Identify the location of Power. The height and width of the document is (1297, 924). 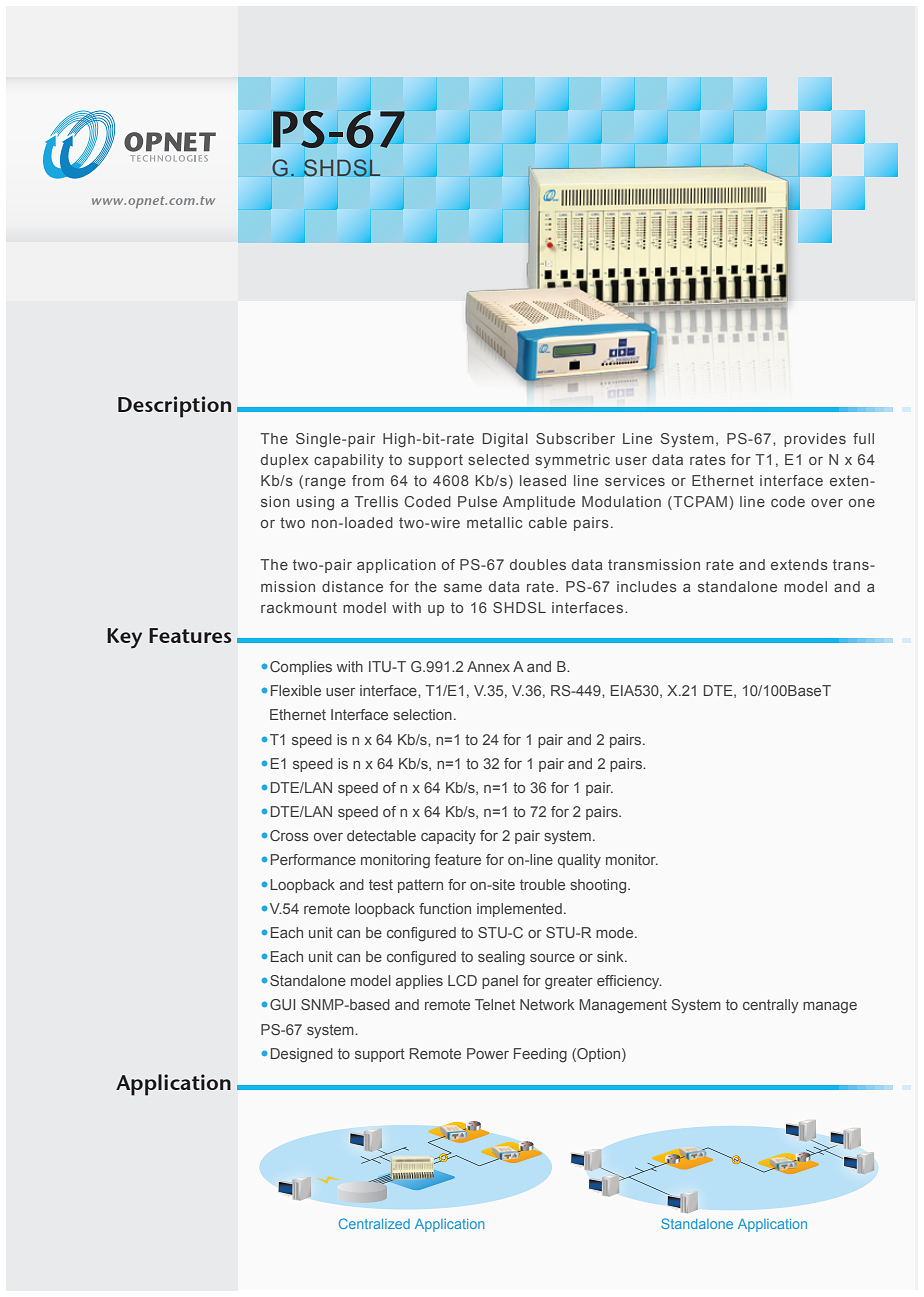
(488, 1053).
